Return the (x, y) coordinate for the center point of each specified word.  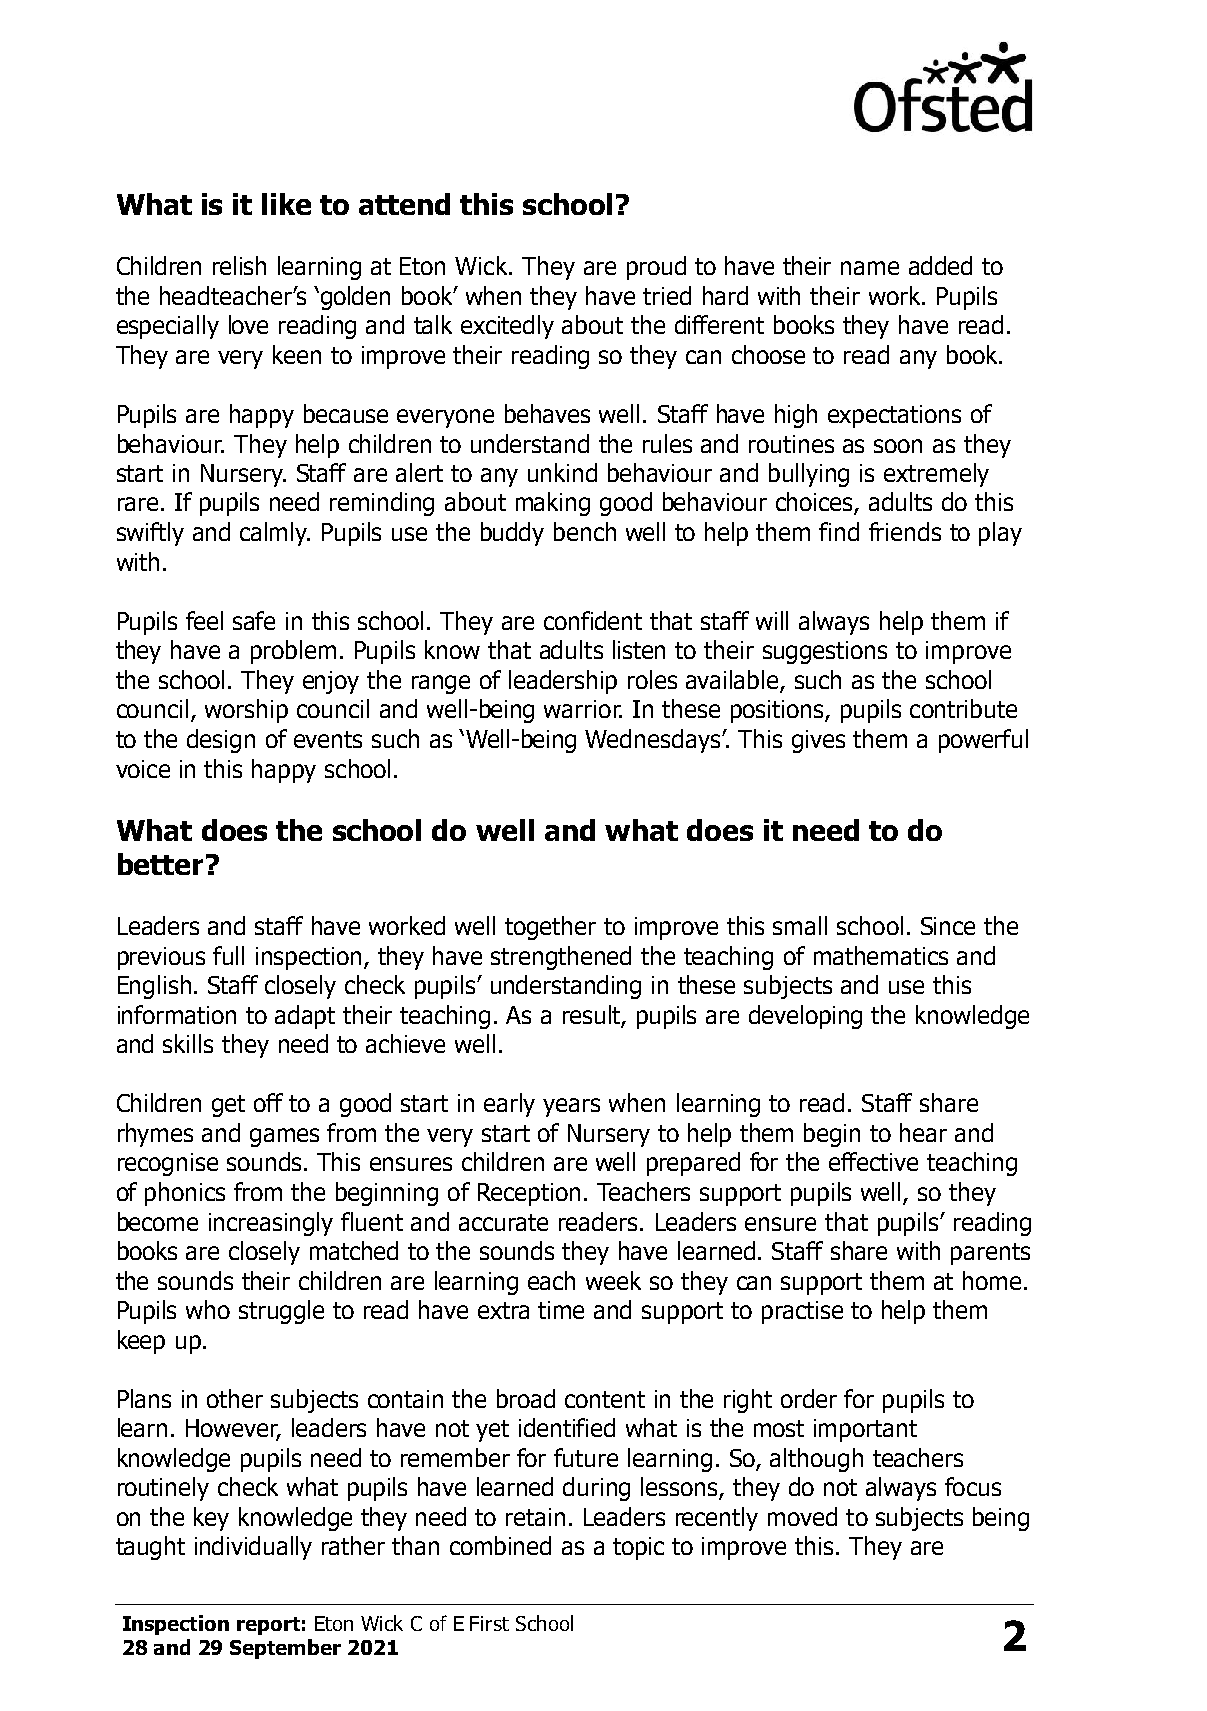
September (285, 1649)
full (228, 955)
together (550, 928)
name (870, 268)
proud (656, 268)
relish (239, 265)
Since (948, 926)
